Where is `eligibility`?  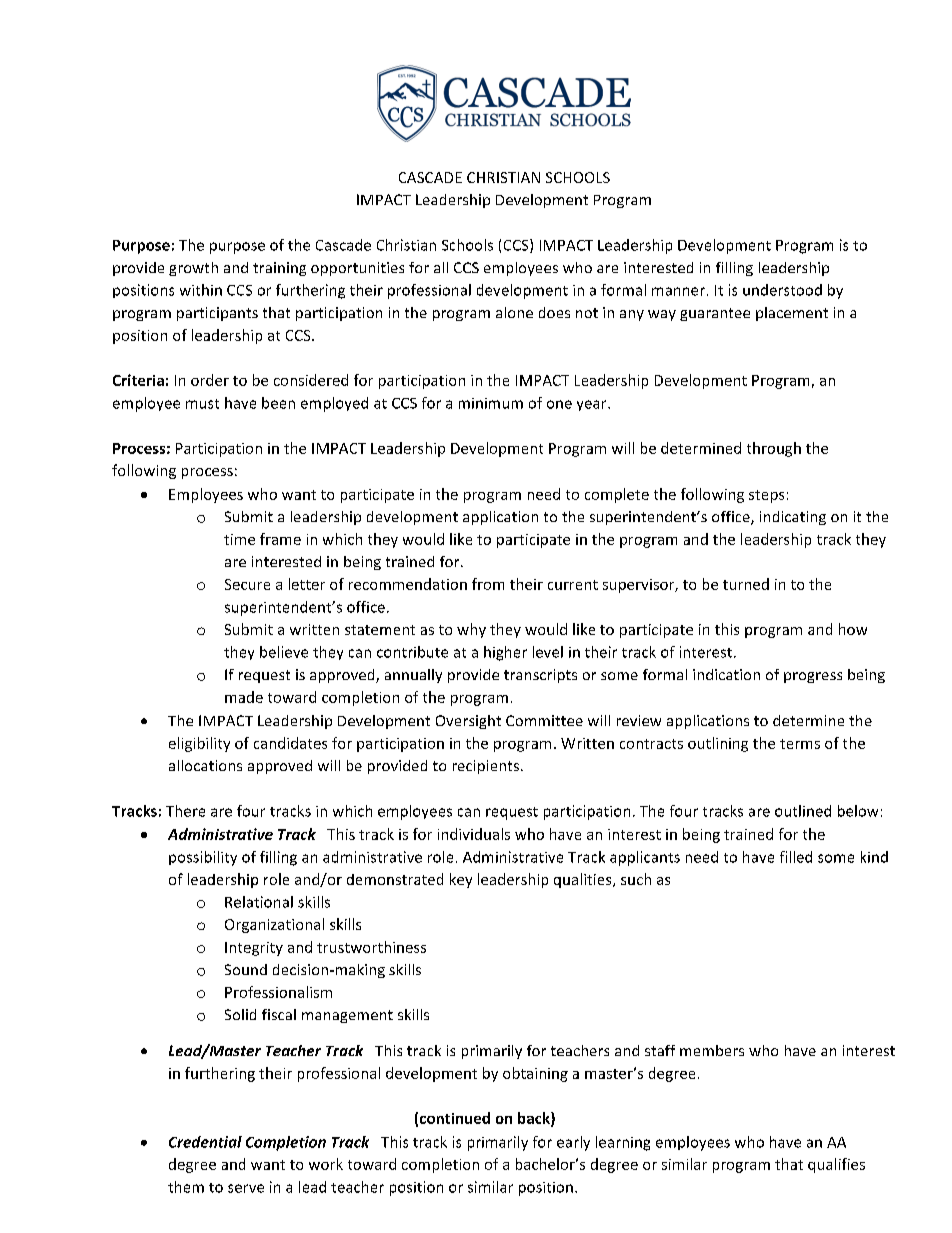 eligibility is located at coordinates (199, 744).
